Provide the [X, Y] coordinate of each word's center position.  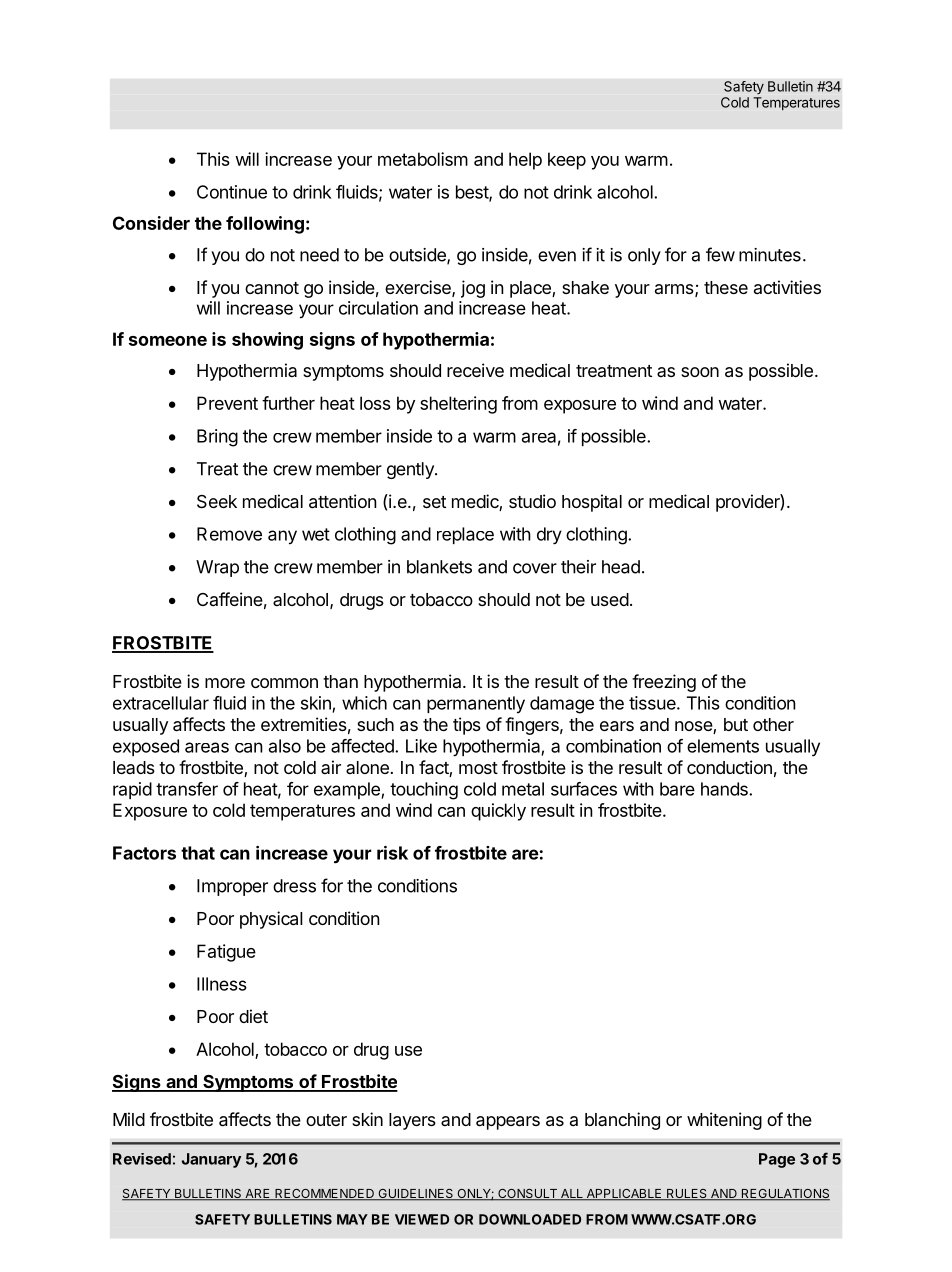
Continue [232, 192]
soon [700, 372]
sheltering [458, 405]
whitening [724, 1121]
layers [412, 1121]
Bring [217, 438]
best [473, 193]
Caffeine [230, 599]
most [478, 768]
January [211, 1160]
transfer [187, 789]
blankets [439, 567]
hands [725, 789]
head [621, 567]
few [720, 254]
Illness [222, 984]
